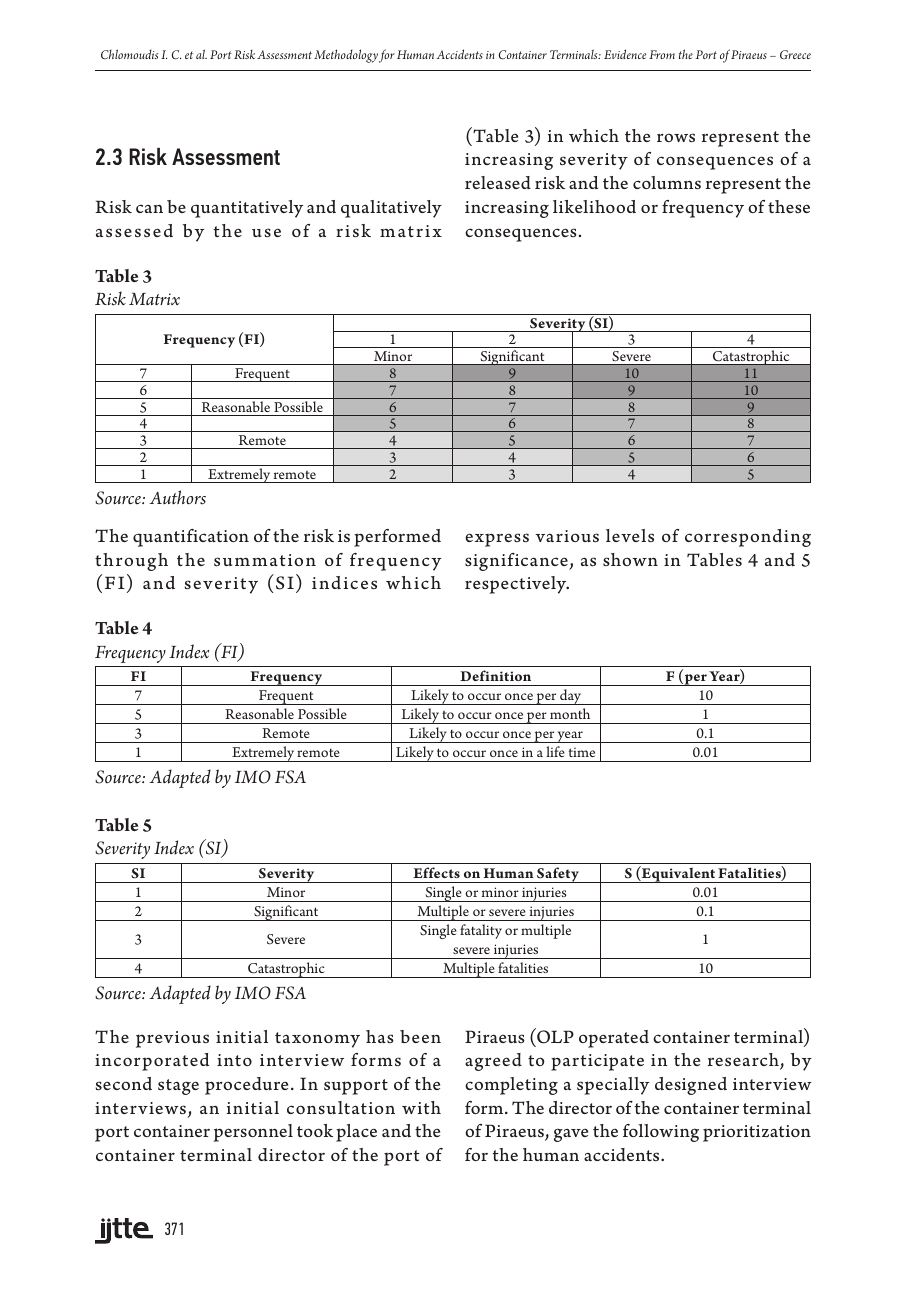 This page has height=1316, width=923. Describe the element at coordinates (558, 875) in the page. I see `Safety` at that location.
